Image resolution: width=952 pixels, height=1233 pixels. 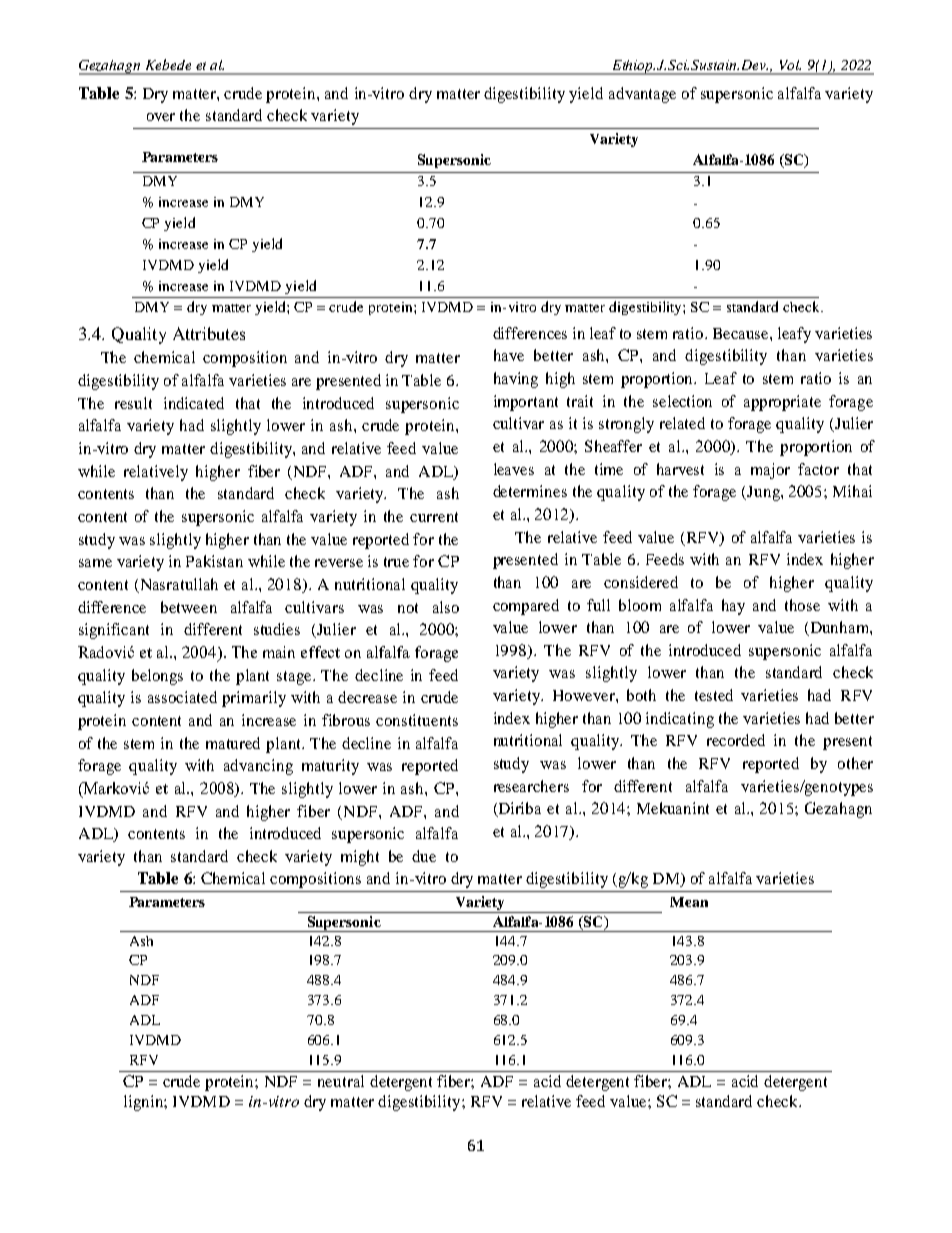 I want to click on due, so click(x=424, y=856).
